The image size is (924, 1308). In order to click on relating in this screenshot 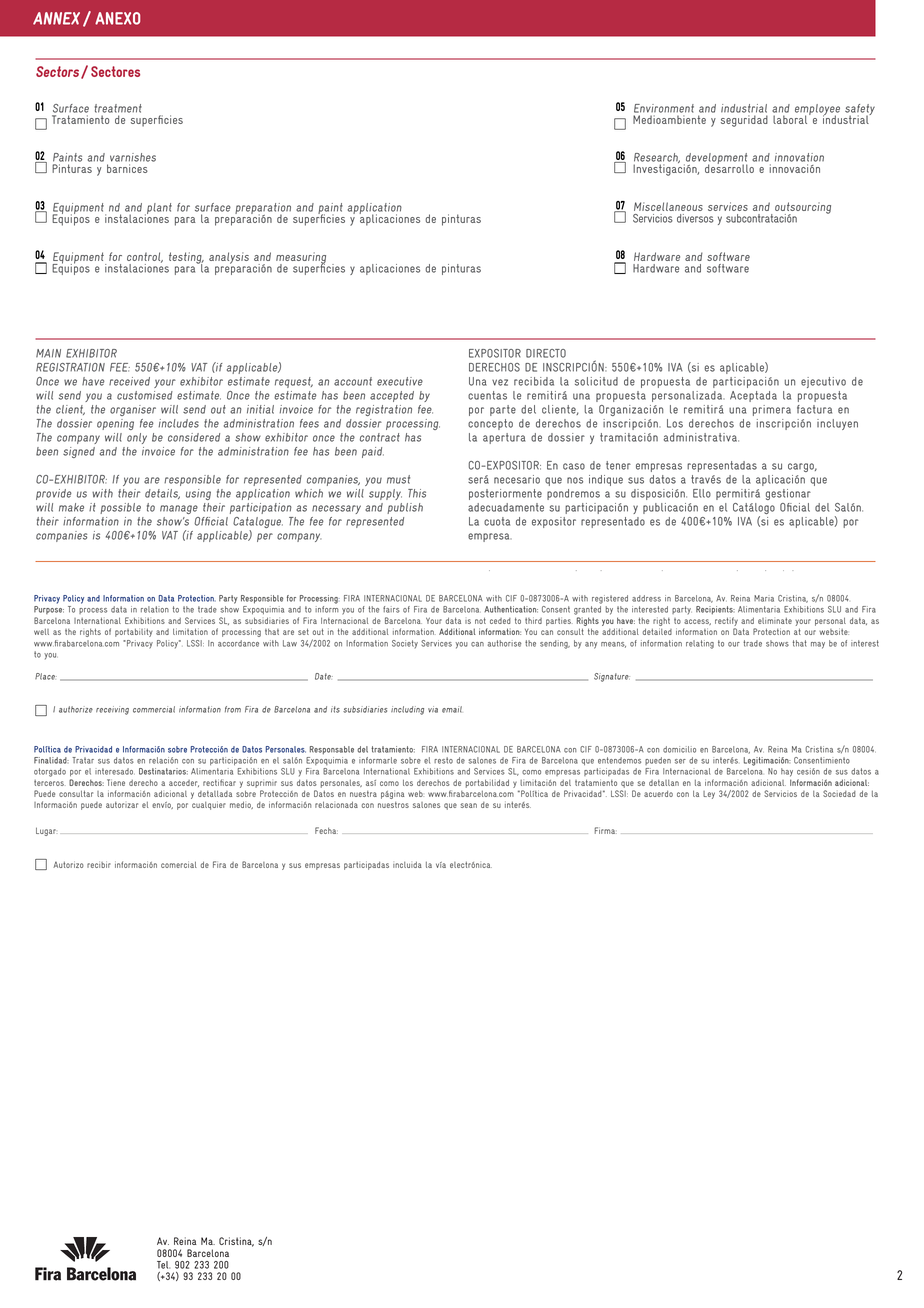, I will do `click(700, 644)`.
